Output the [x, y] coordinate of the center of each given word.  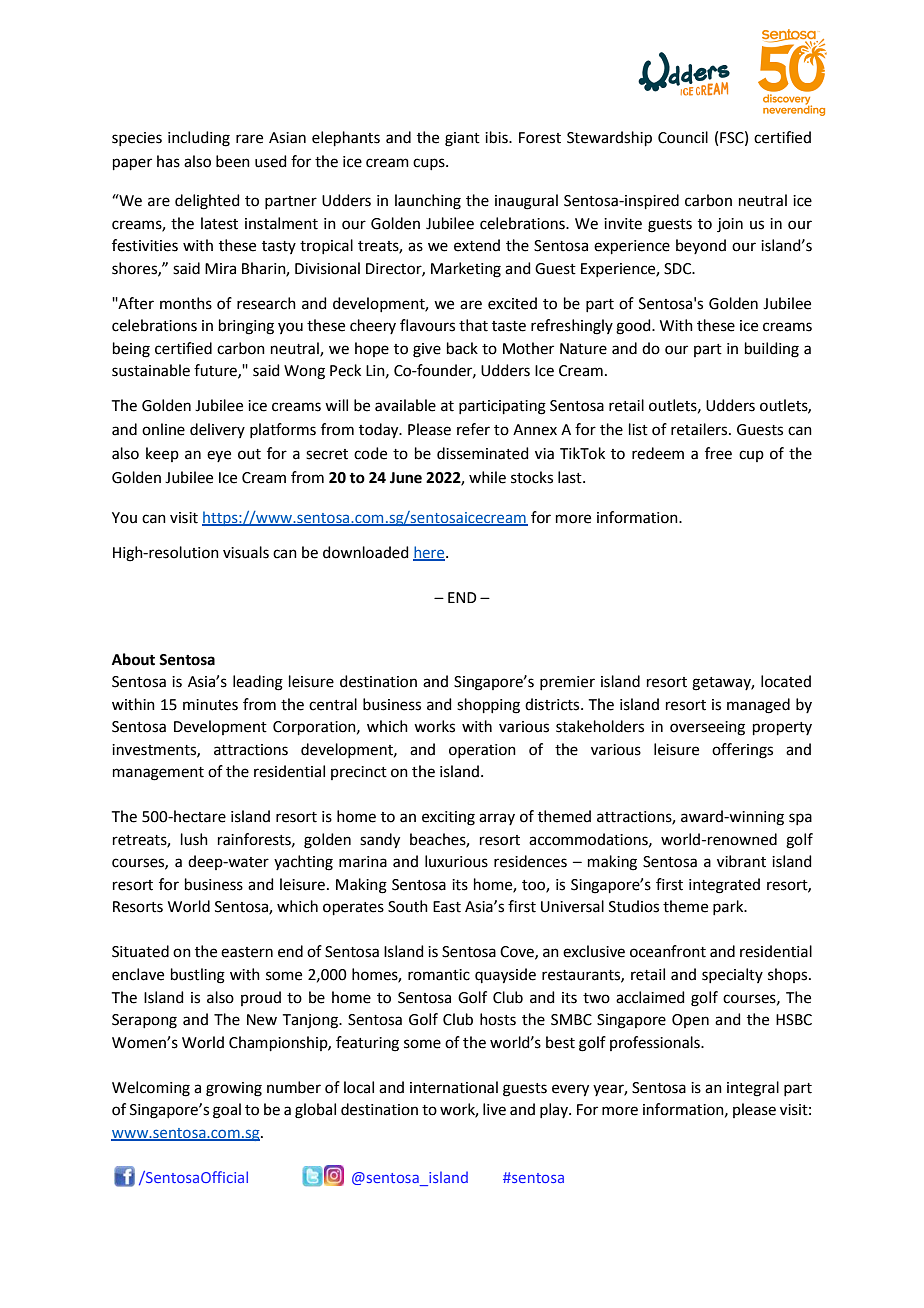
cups [430, 164]
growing [234, 1089]
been [233, 161]
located [786, 681]
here [430, 553]
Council [683, 137]
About [133, 659]
